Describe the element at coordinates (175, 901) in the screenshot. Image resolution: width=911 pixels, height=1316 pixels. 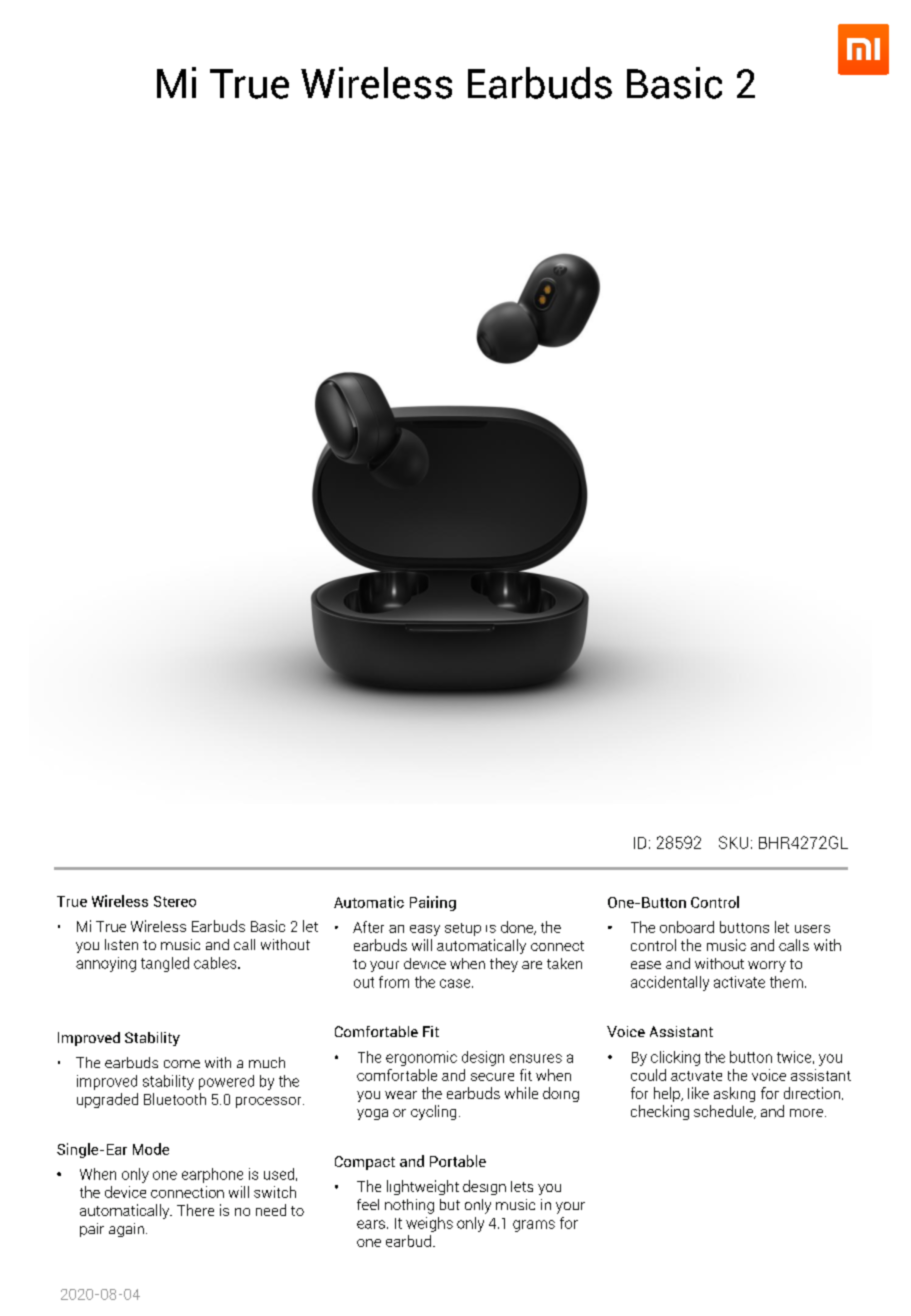
I see `Stereo` at that location.
